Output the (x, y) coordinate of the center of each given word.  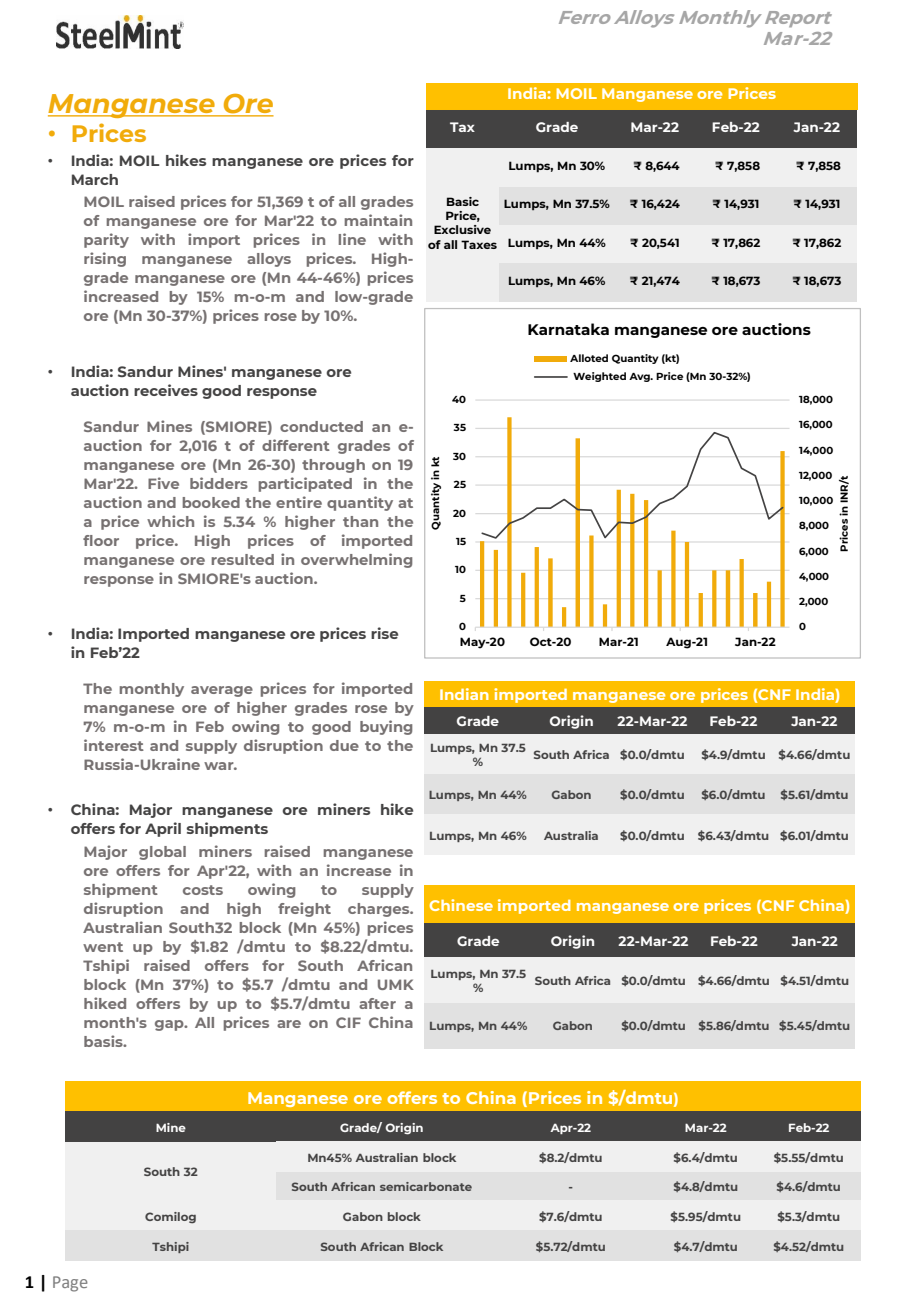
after (377, 1003)
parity (106, 240)
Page (70, 1284)
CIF (348, 1022)
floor (101, 540)
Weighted (599, 377)
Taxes (479, 244)
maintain (378, 220)
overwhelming (356, 560)
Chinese (461, 905)
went (103, 947)
